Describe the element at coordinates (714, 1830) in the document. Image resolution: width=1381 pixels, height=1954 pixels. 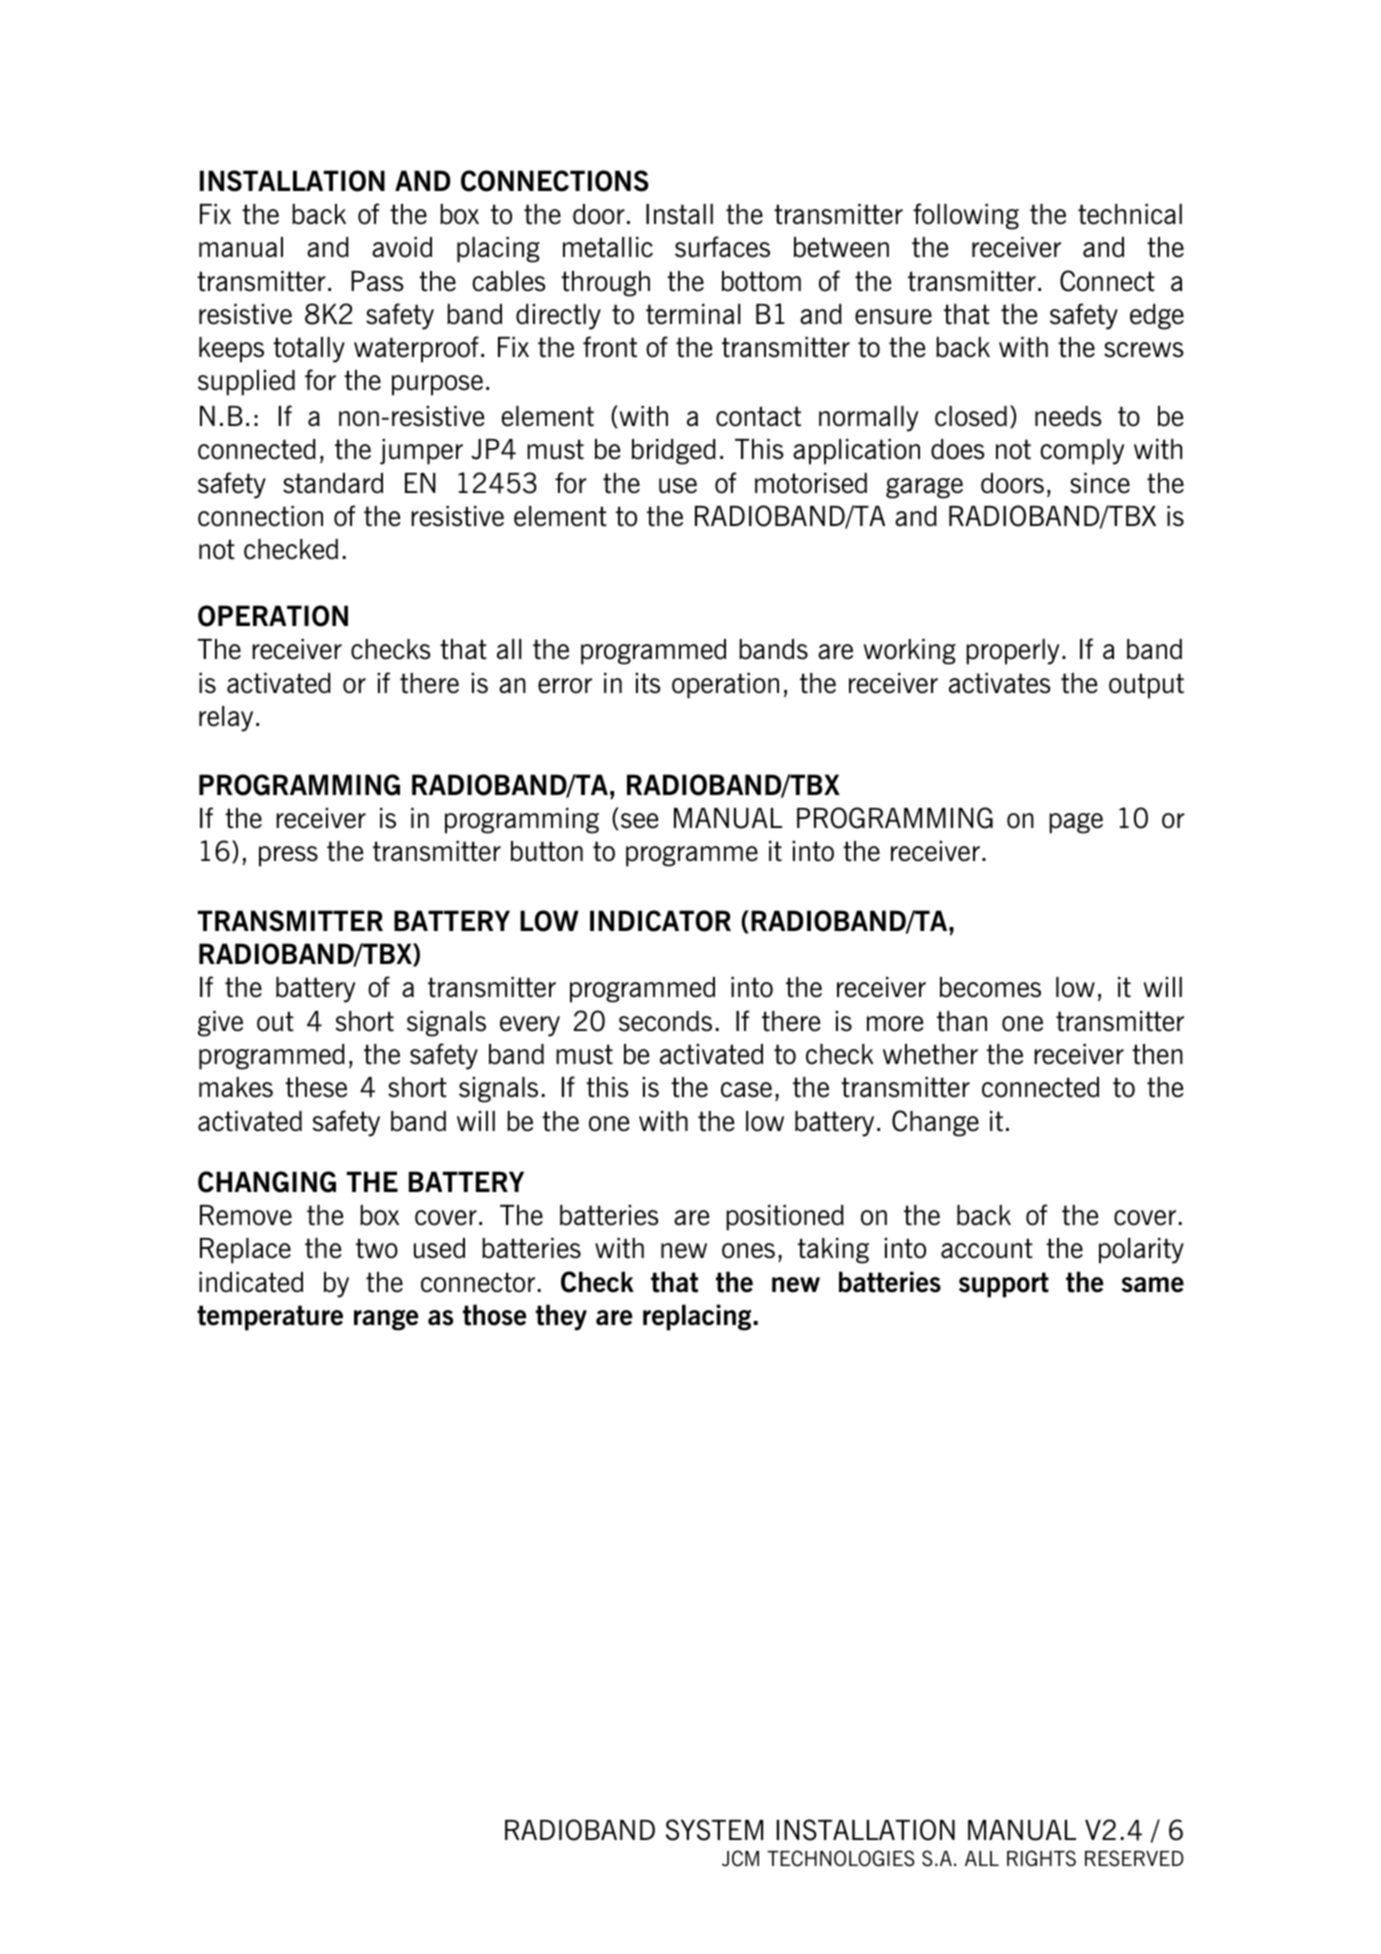
I see `SYSTEM` at that location.
